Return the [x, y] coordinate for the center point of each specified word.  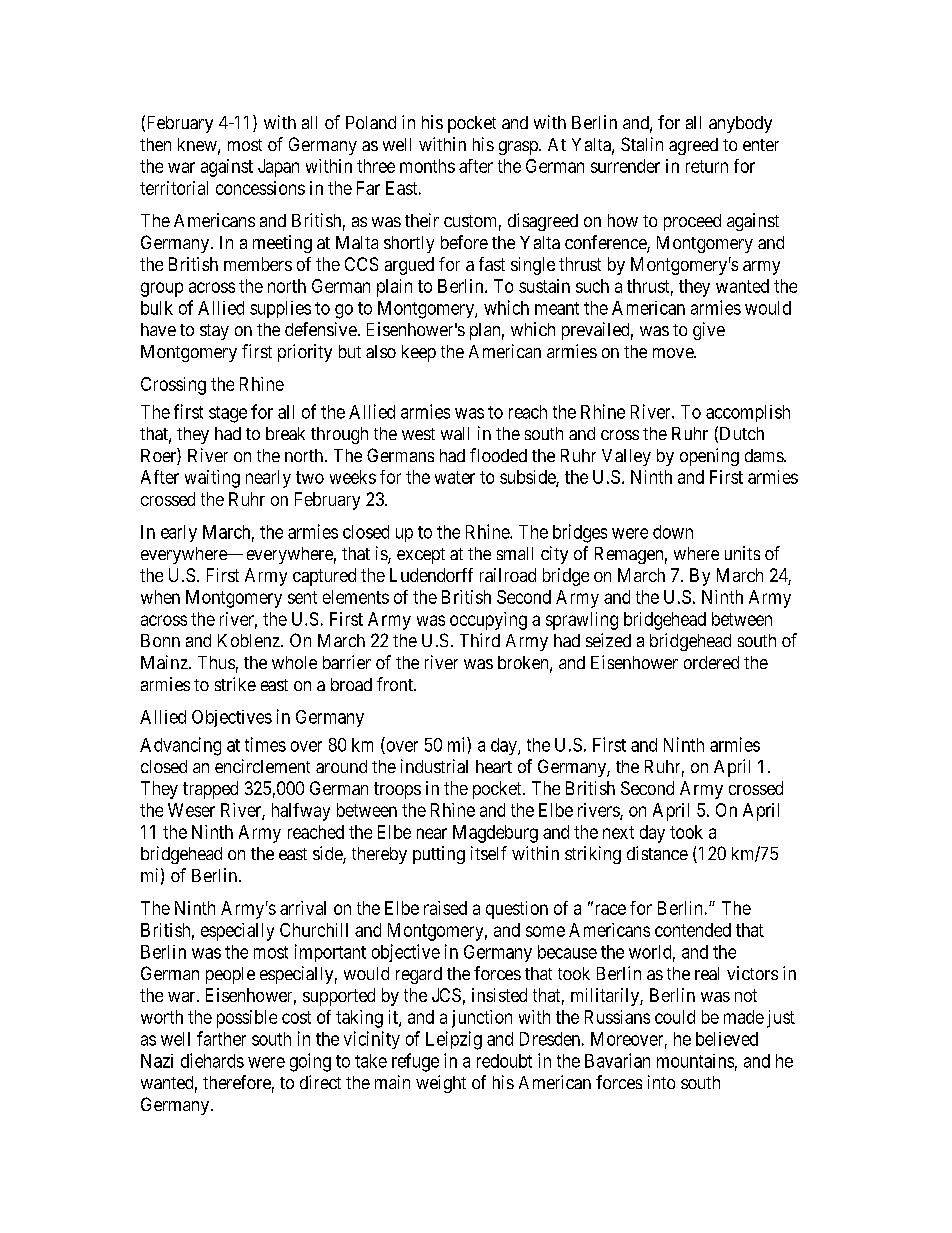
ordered [711, 662]
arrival [303, 908]
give [709, 331]
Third [480, 640]
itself [489, 853]
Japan [278, 168]
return [707, 166]
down [673, 532]
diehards [212, 1060]
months [427, 166]
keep [419, 353]
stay [214, 332]
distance [657, 853]
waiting [212, 479]
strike [235, 684]
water [455, 477]
